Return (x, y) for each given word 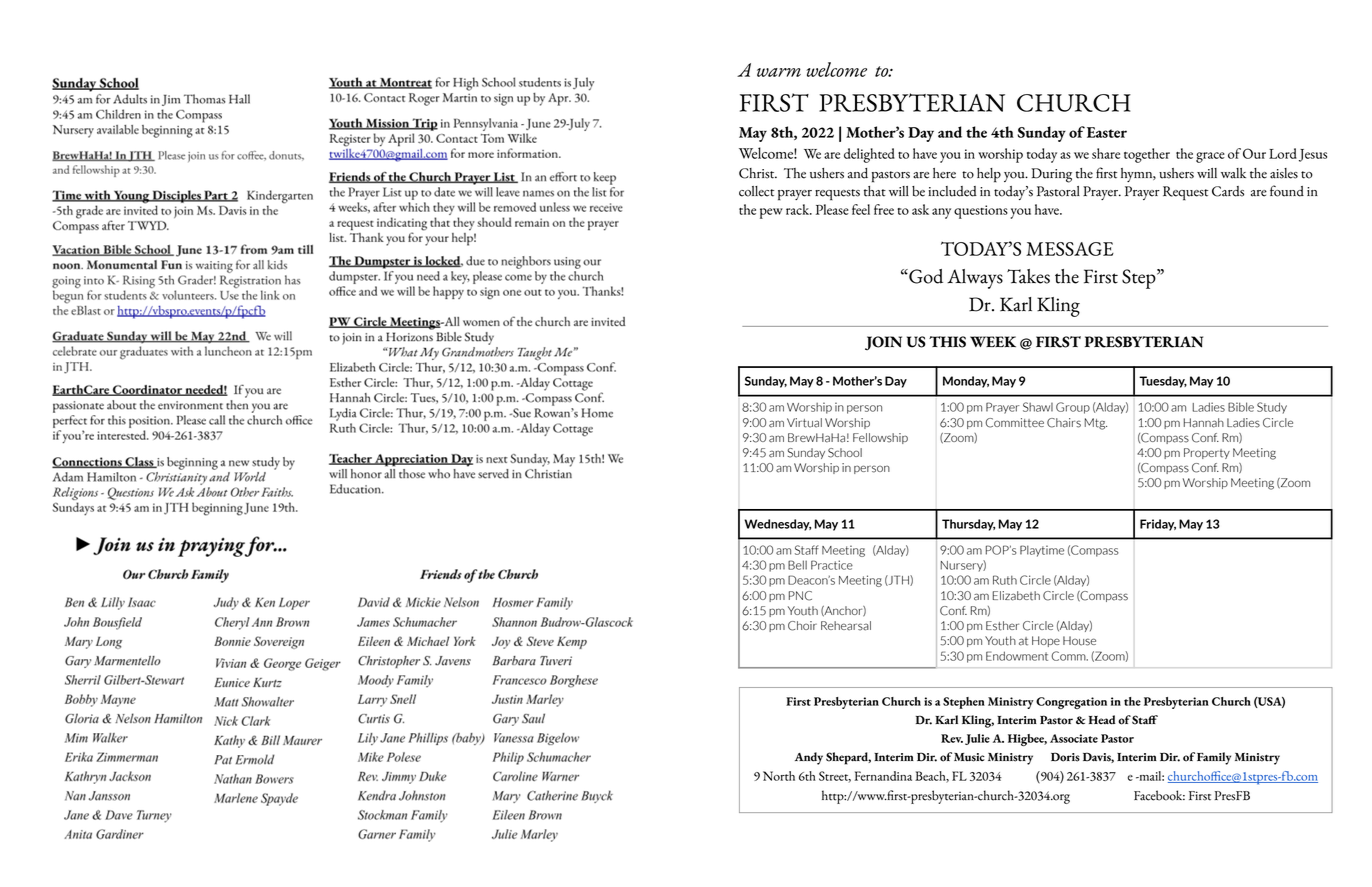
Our (1254, 153)
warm (779, 72)
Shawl (1038, 407)
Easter (1107, 132)
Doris (1065, 757)
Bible (1241, 407)
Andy (809, 758)
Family (1214, 758)
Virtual (804, 423)
